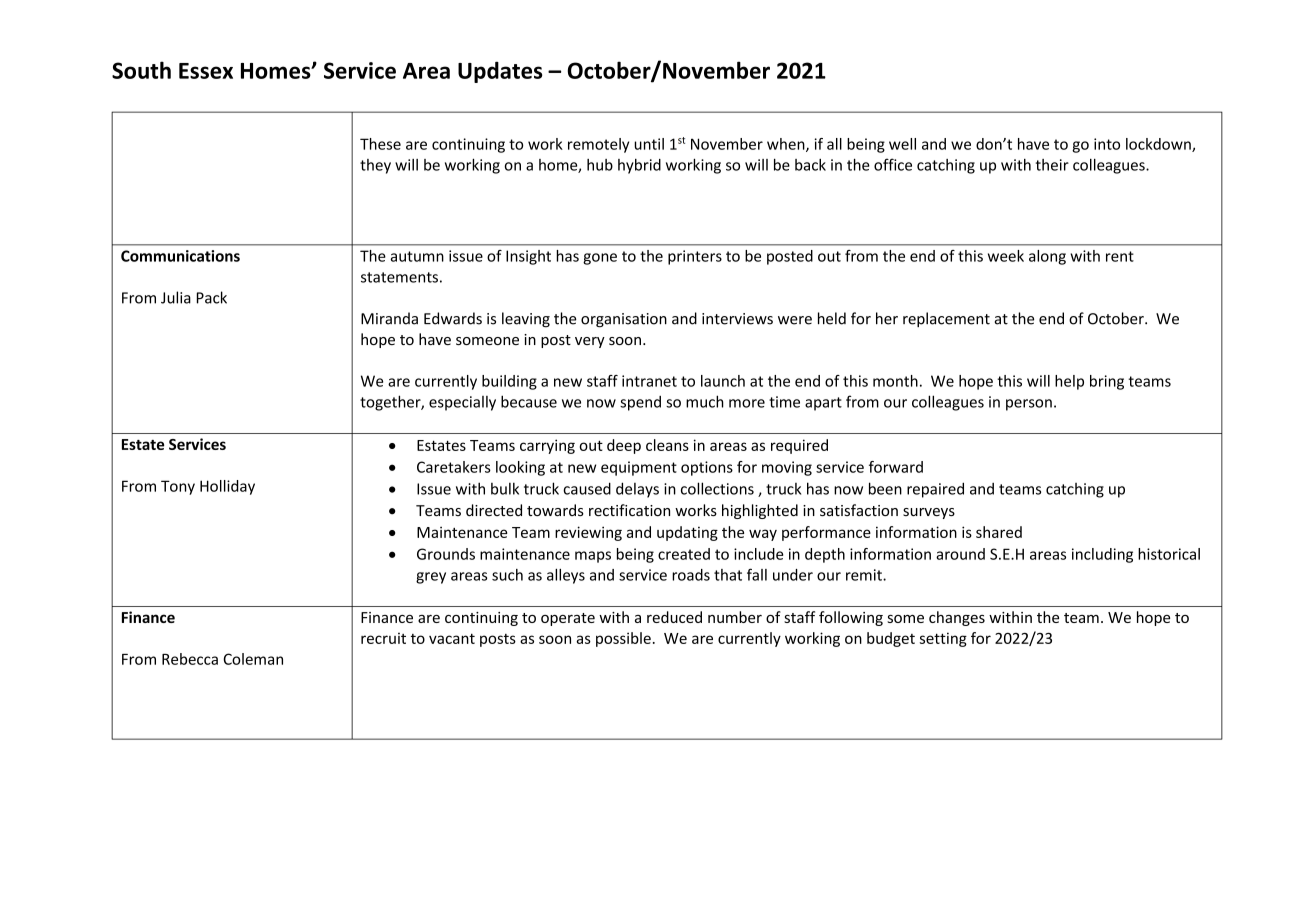 Image resolution: width=1308 pixels, height=924 pixels. I want to click on intranet, so click(649, 381).
